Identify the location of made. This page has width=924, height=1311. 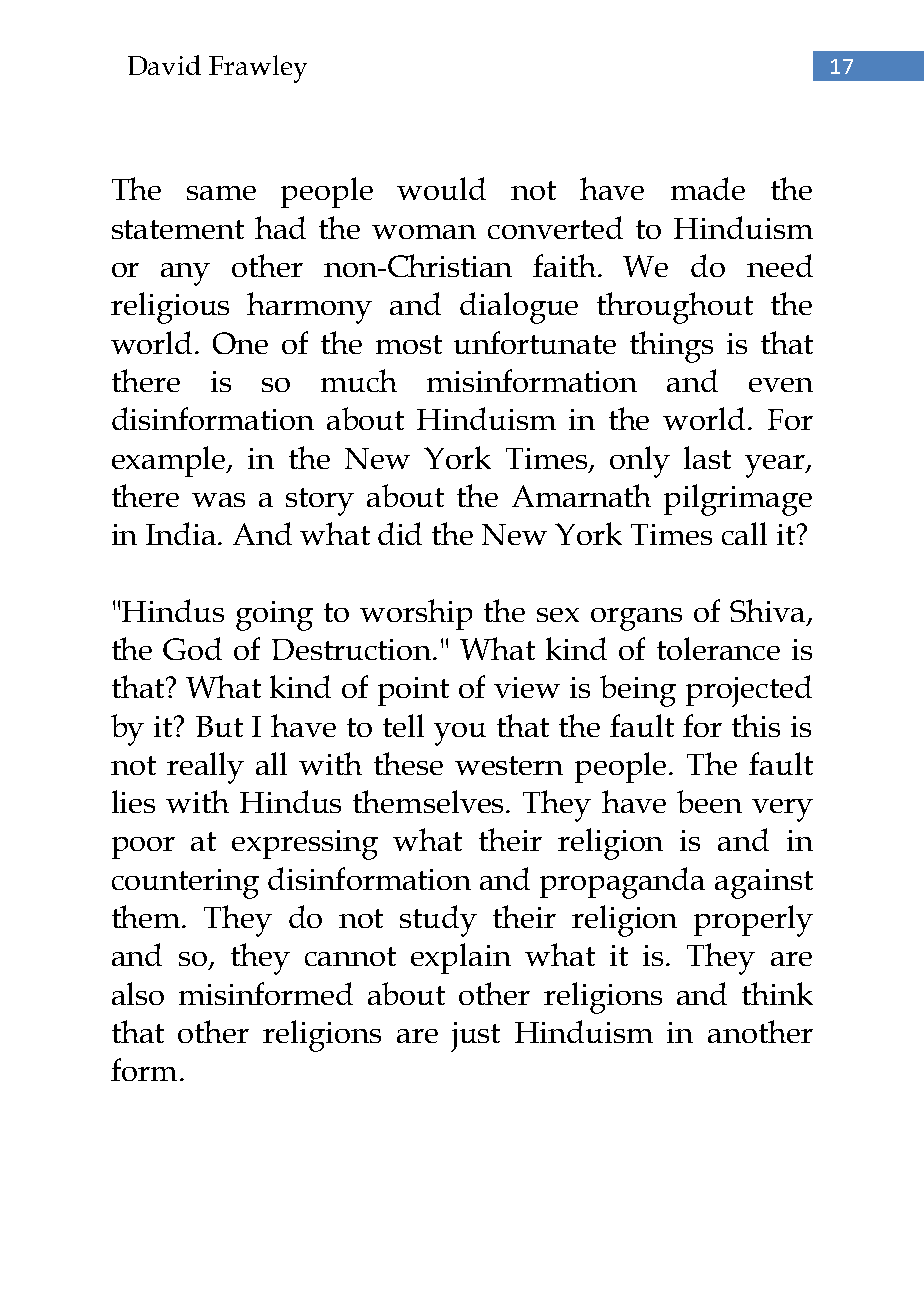
(708, 188).
